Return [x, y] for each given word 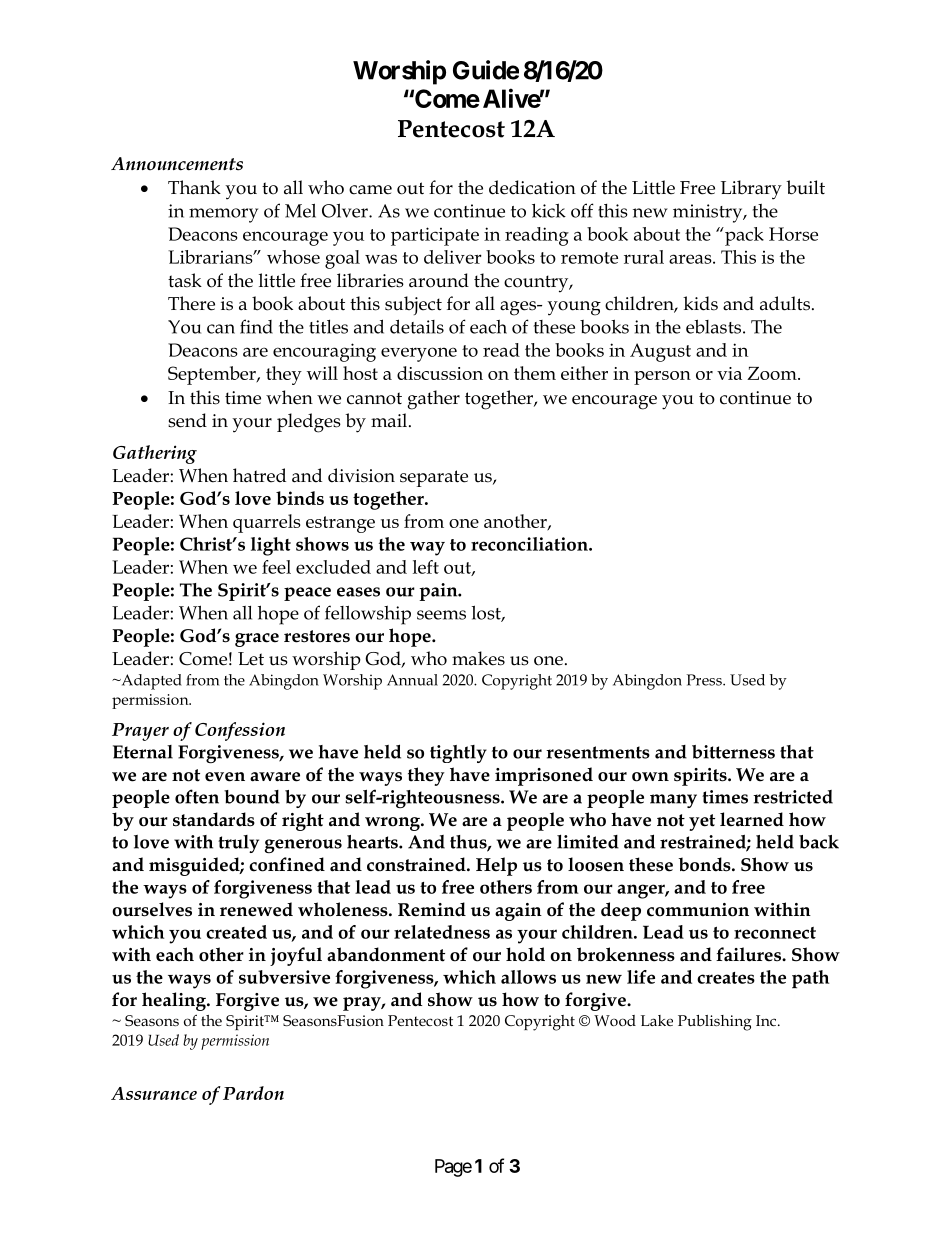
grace [257, 640]
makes [478, 658]
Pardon [253, 1093]
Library [751, 190]
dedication [532, 187]
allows [528, 977]
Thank [194, 187]
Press [705, 680]
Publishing [715, 1023]
